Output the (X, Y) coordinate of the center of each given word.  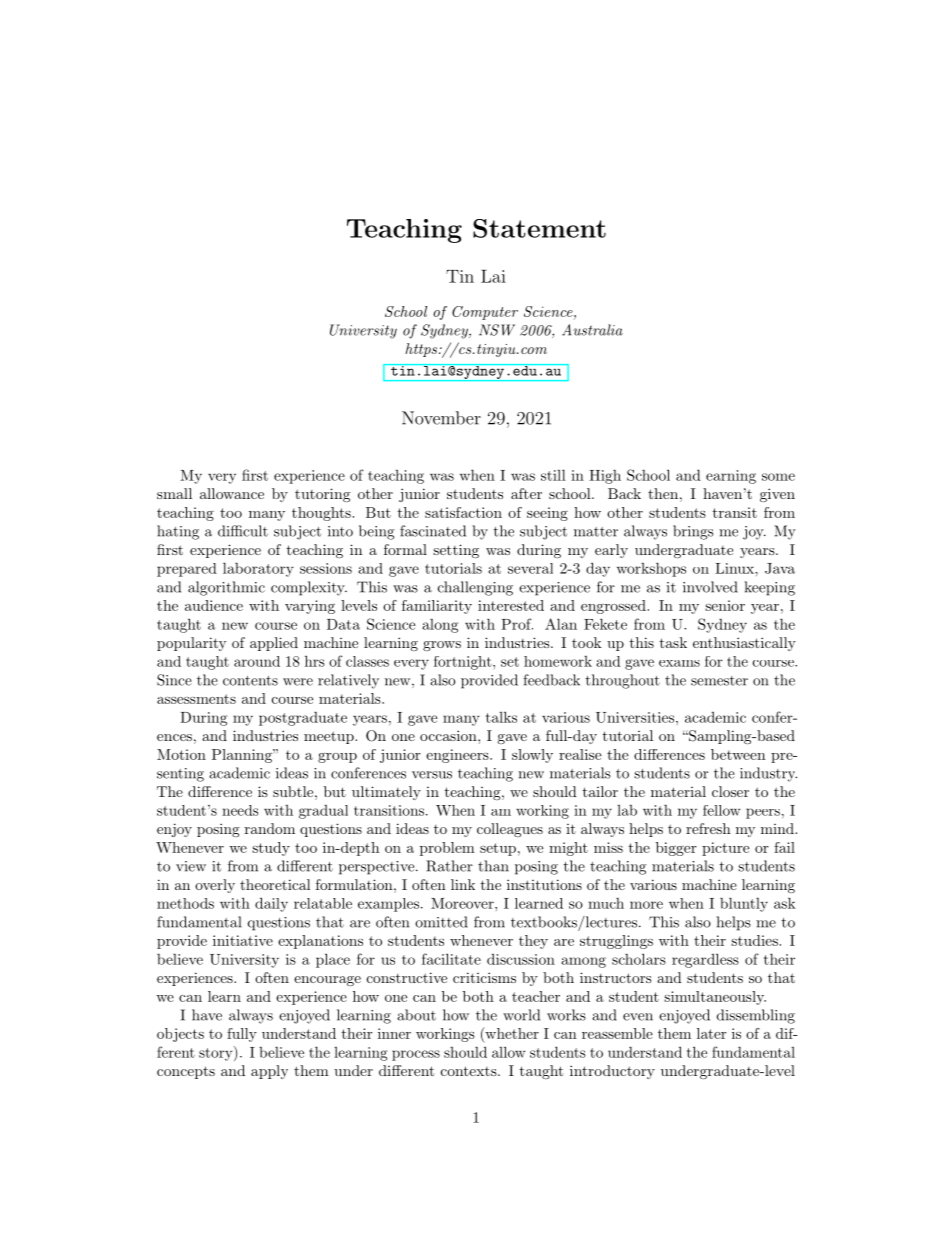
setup (498, 849)
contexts (469, 1071)
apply (269, 1072)
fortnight (463, 663)
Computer (485, 313)
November (441, 418)
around (257, 661)
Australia (592, 330)
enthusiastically (744, 644)
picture (725, 849)
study (271, 849)
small (174, 493)
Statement (539, 228)
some (778, 477)
